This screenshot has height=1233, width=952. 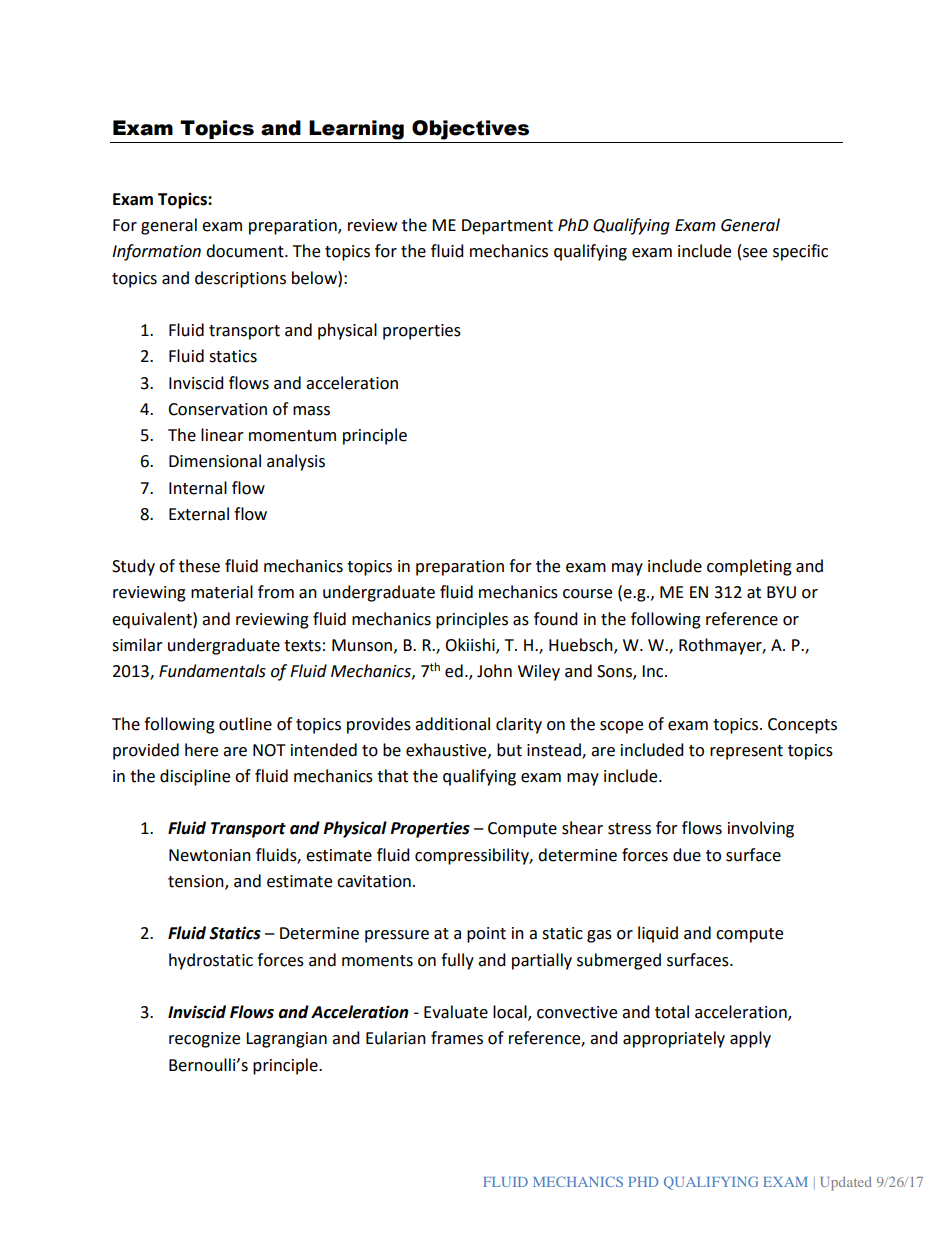 What do you see at coordinates (246, 251) in the screenshot?
I see `document` at bounding box center [246, 251].
